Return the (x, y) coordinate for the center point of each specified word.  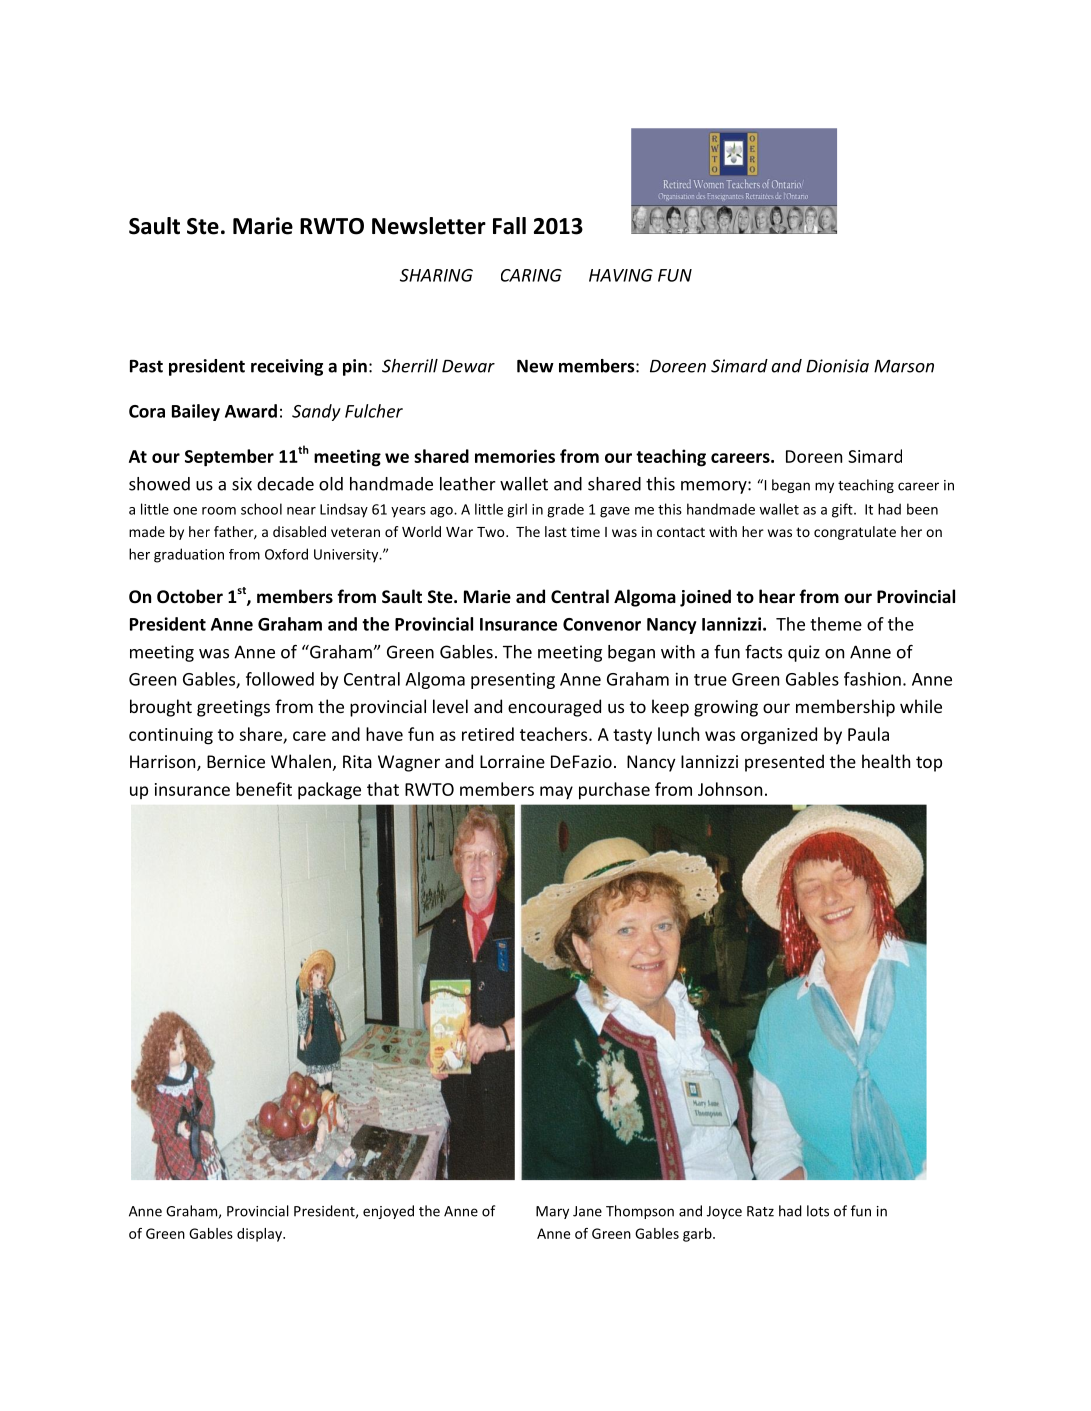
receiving (287, 367)
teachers (555, 734)
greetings (233, 708)
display (260, 1235)
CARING (531, 275)
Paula (868, 734)
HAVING (621, 275)
